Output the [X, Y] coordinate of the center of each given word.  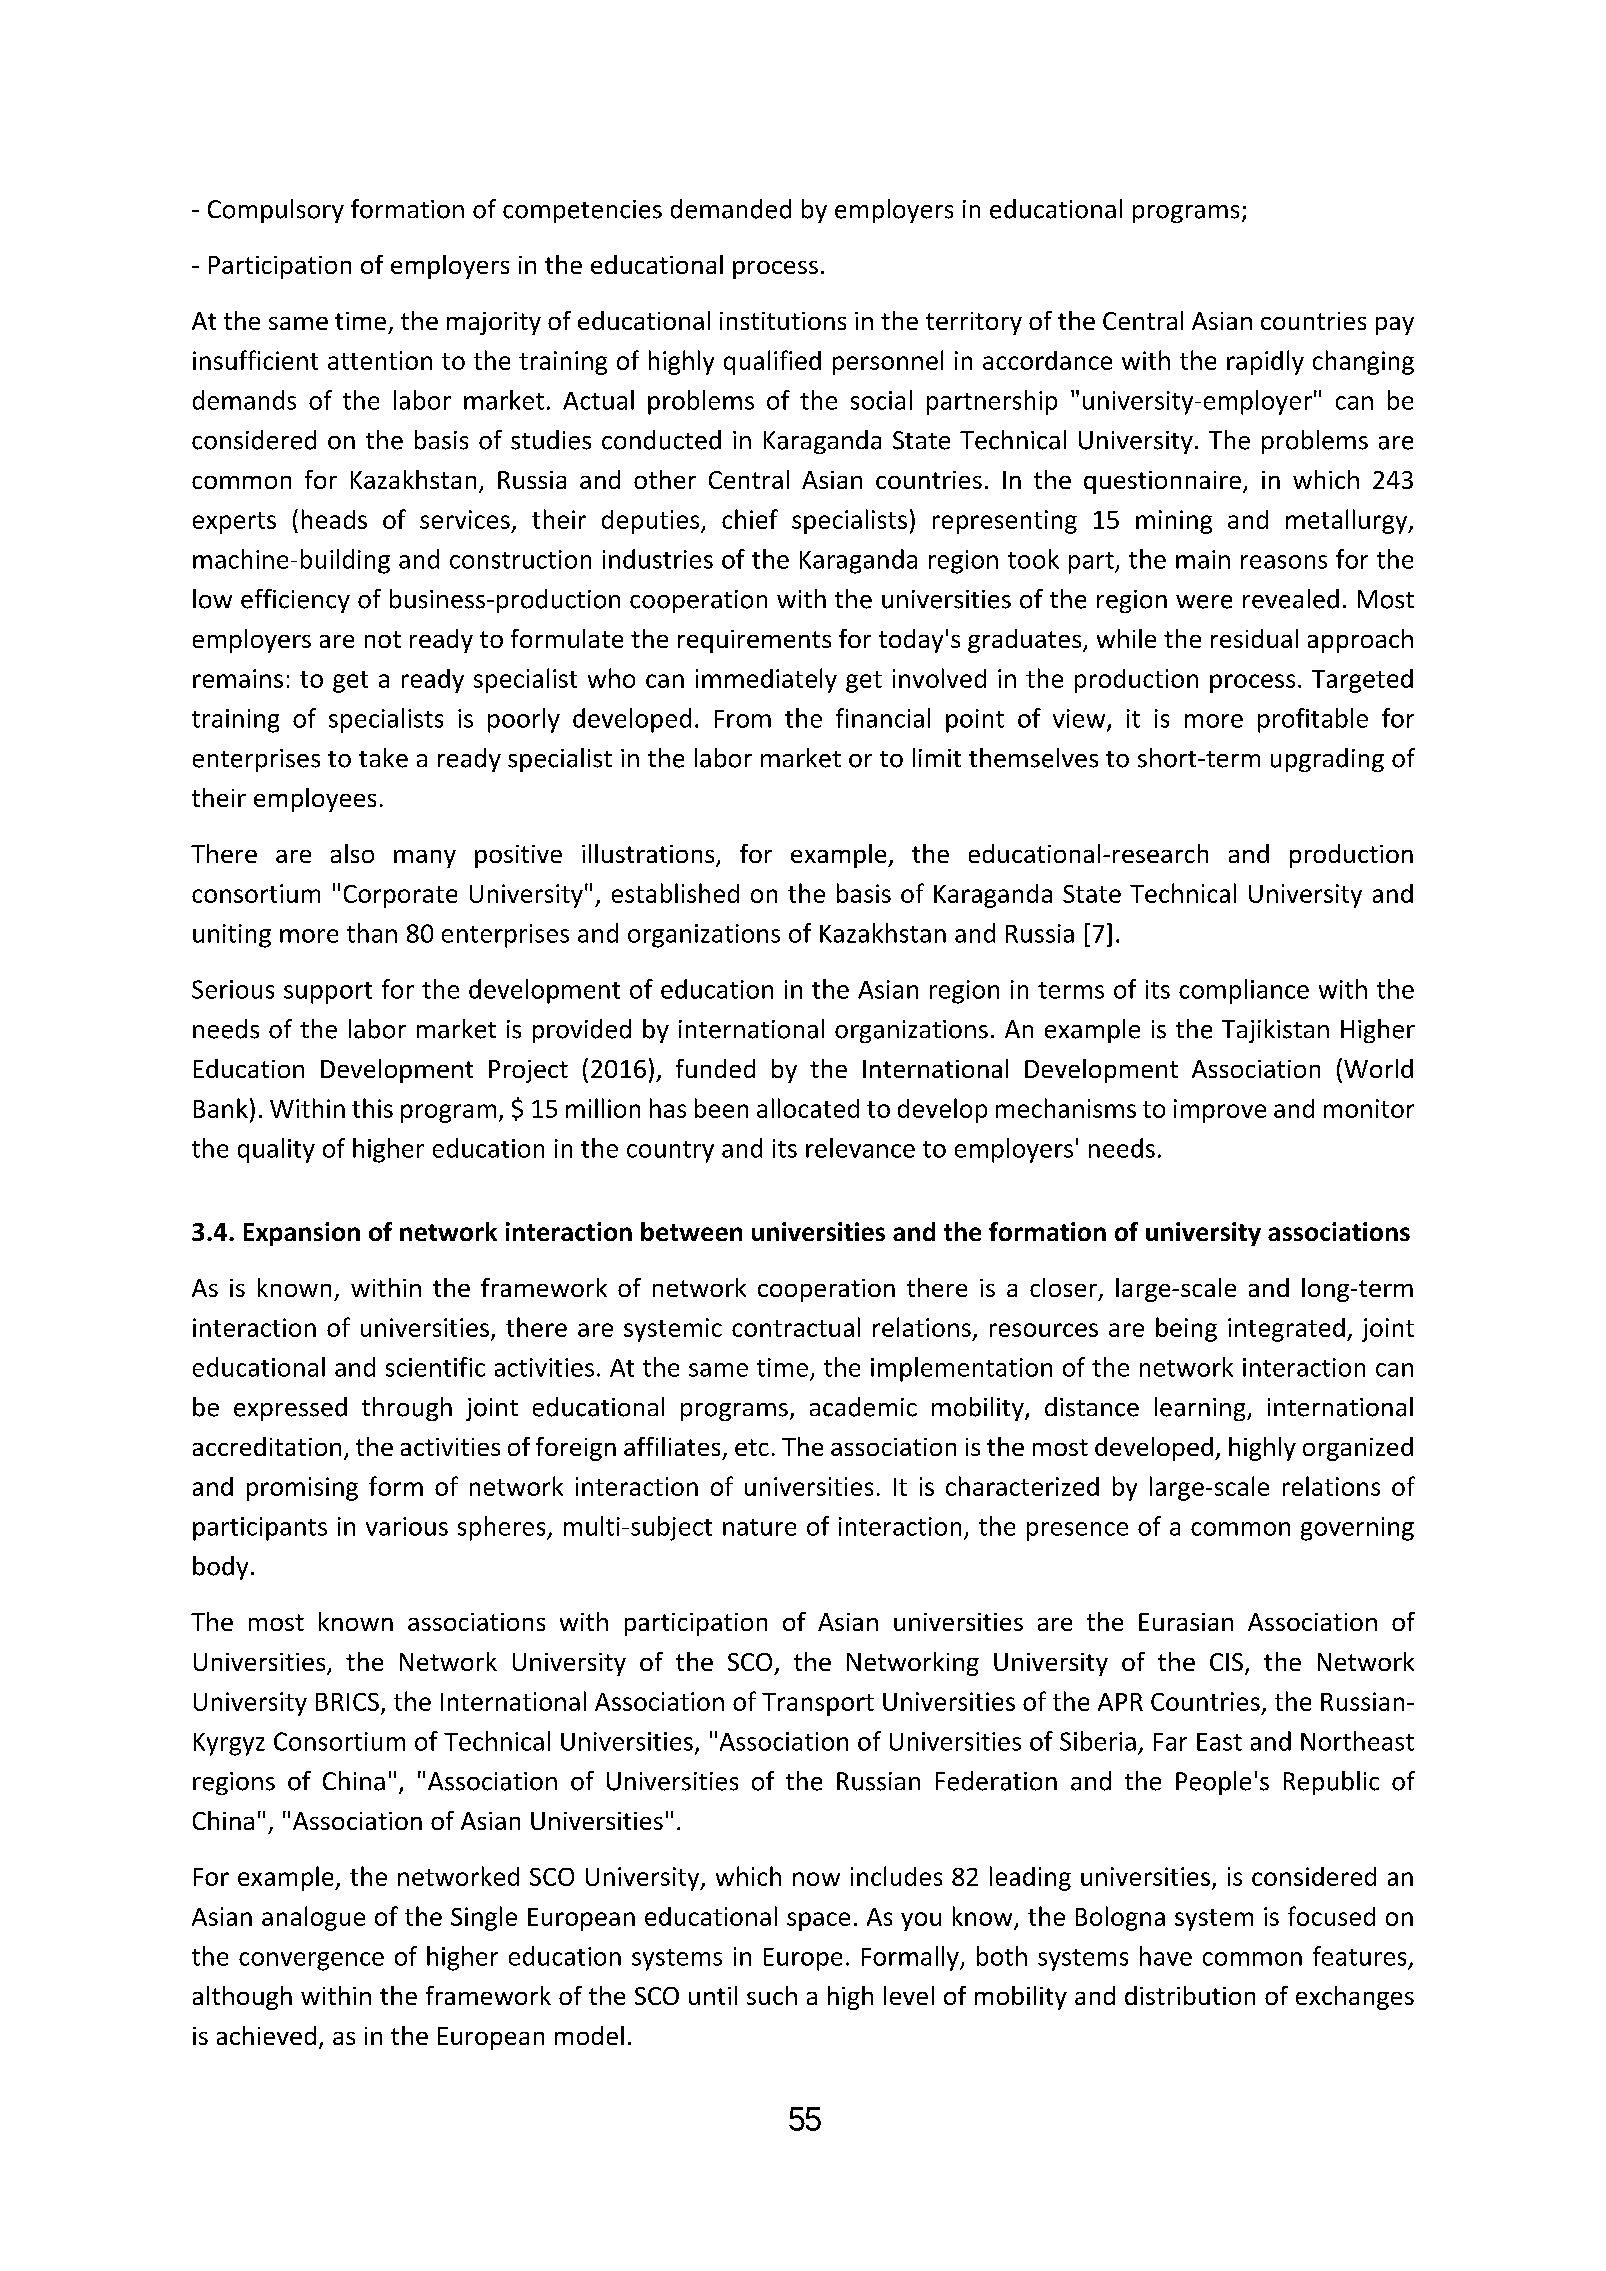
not [383, 639]
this [372, 1108]
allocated [808, 1108]
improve [1220, 1111]
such [772, 1995]
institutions [783, 321]
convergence [311, 1961]
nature [759, 1527]
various [407, 1526]
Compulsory [276, 211]
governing [1357, 1529]
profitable [1313, 720]
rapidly [1265, 362]
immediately [766, 680]
